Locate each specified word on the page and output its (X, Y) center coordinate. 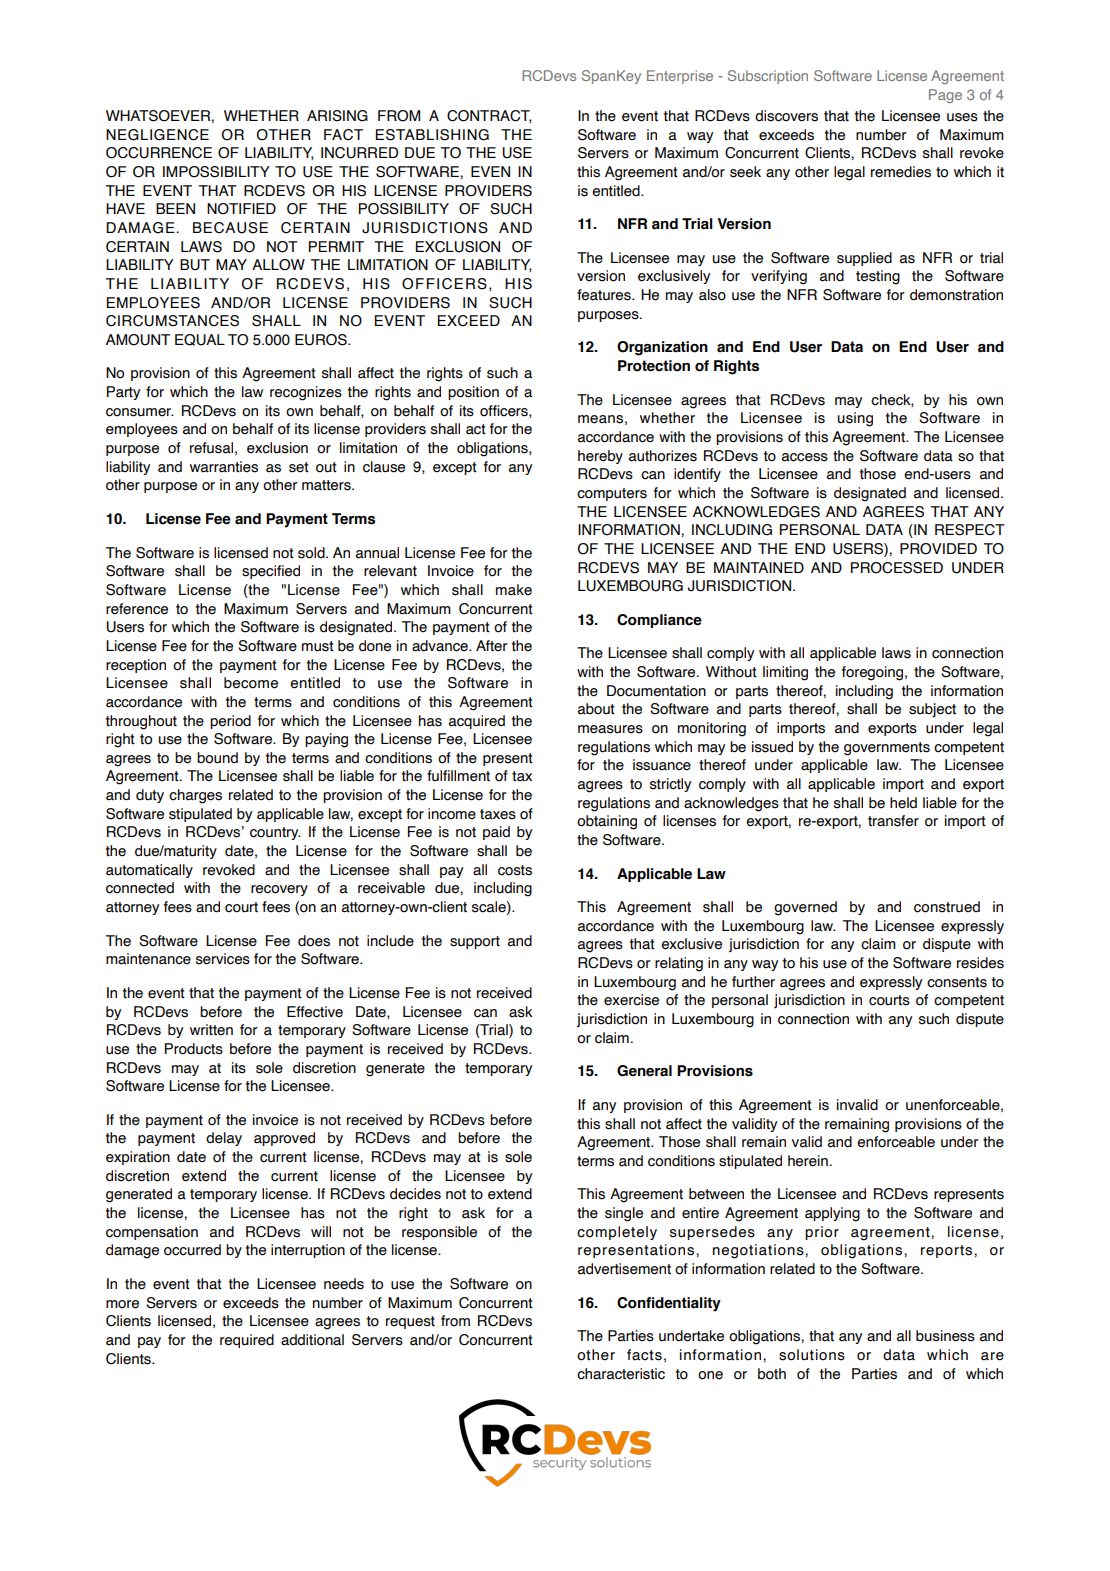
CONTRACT (489, 116)
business (945, 1336)
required (247, 1341)
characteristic (621, 1374)
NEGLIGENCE (157, 135)
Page (945, 96)
